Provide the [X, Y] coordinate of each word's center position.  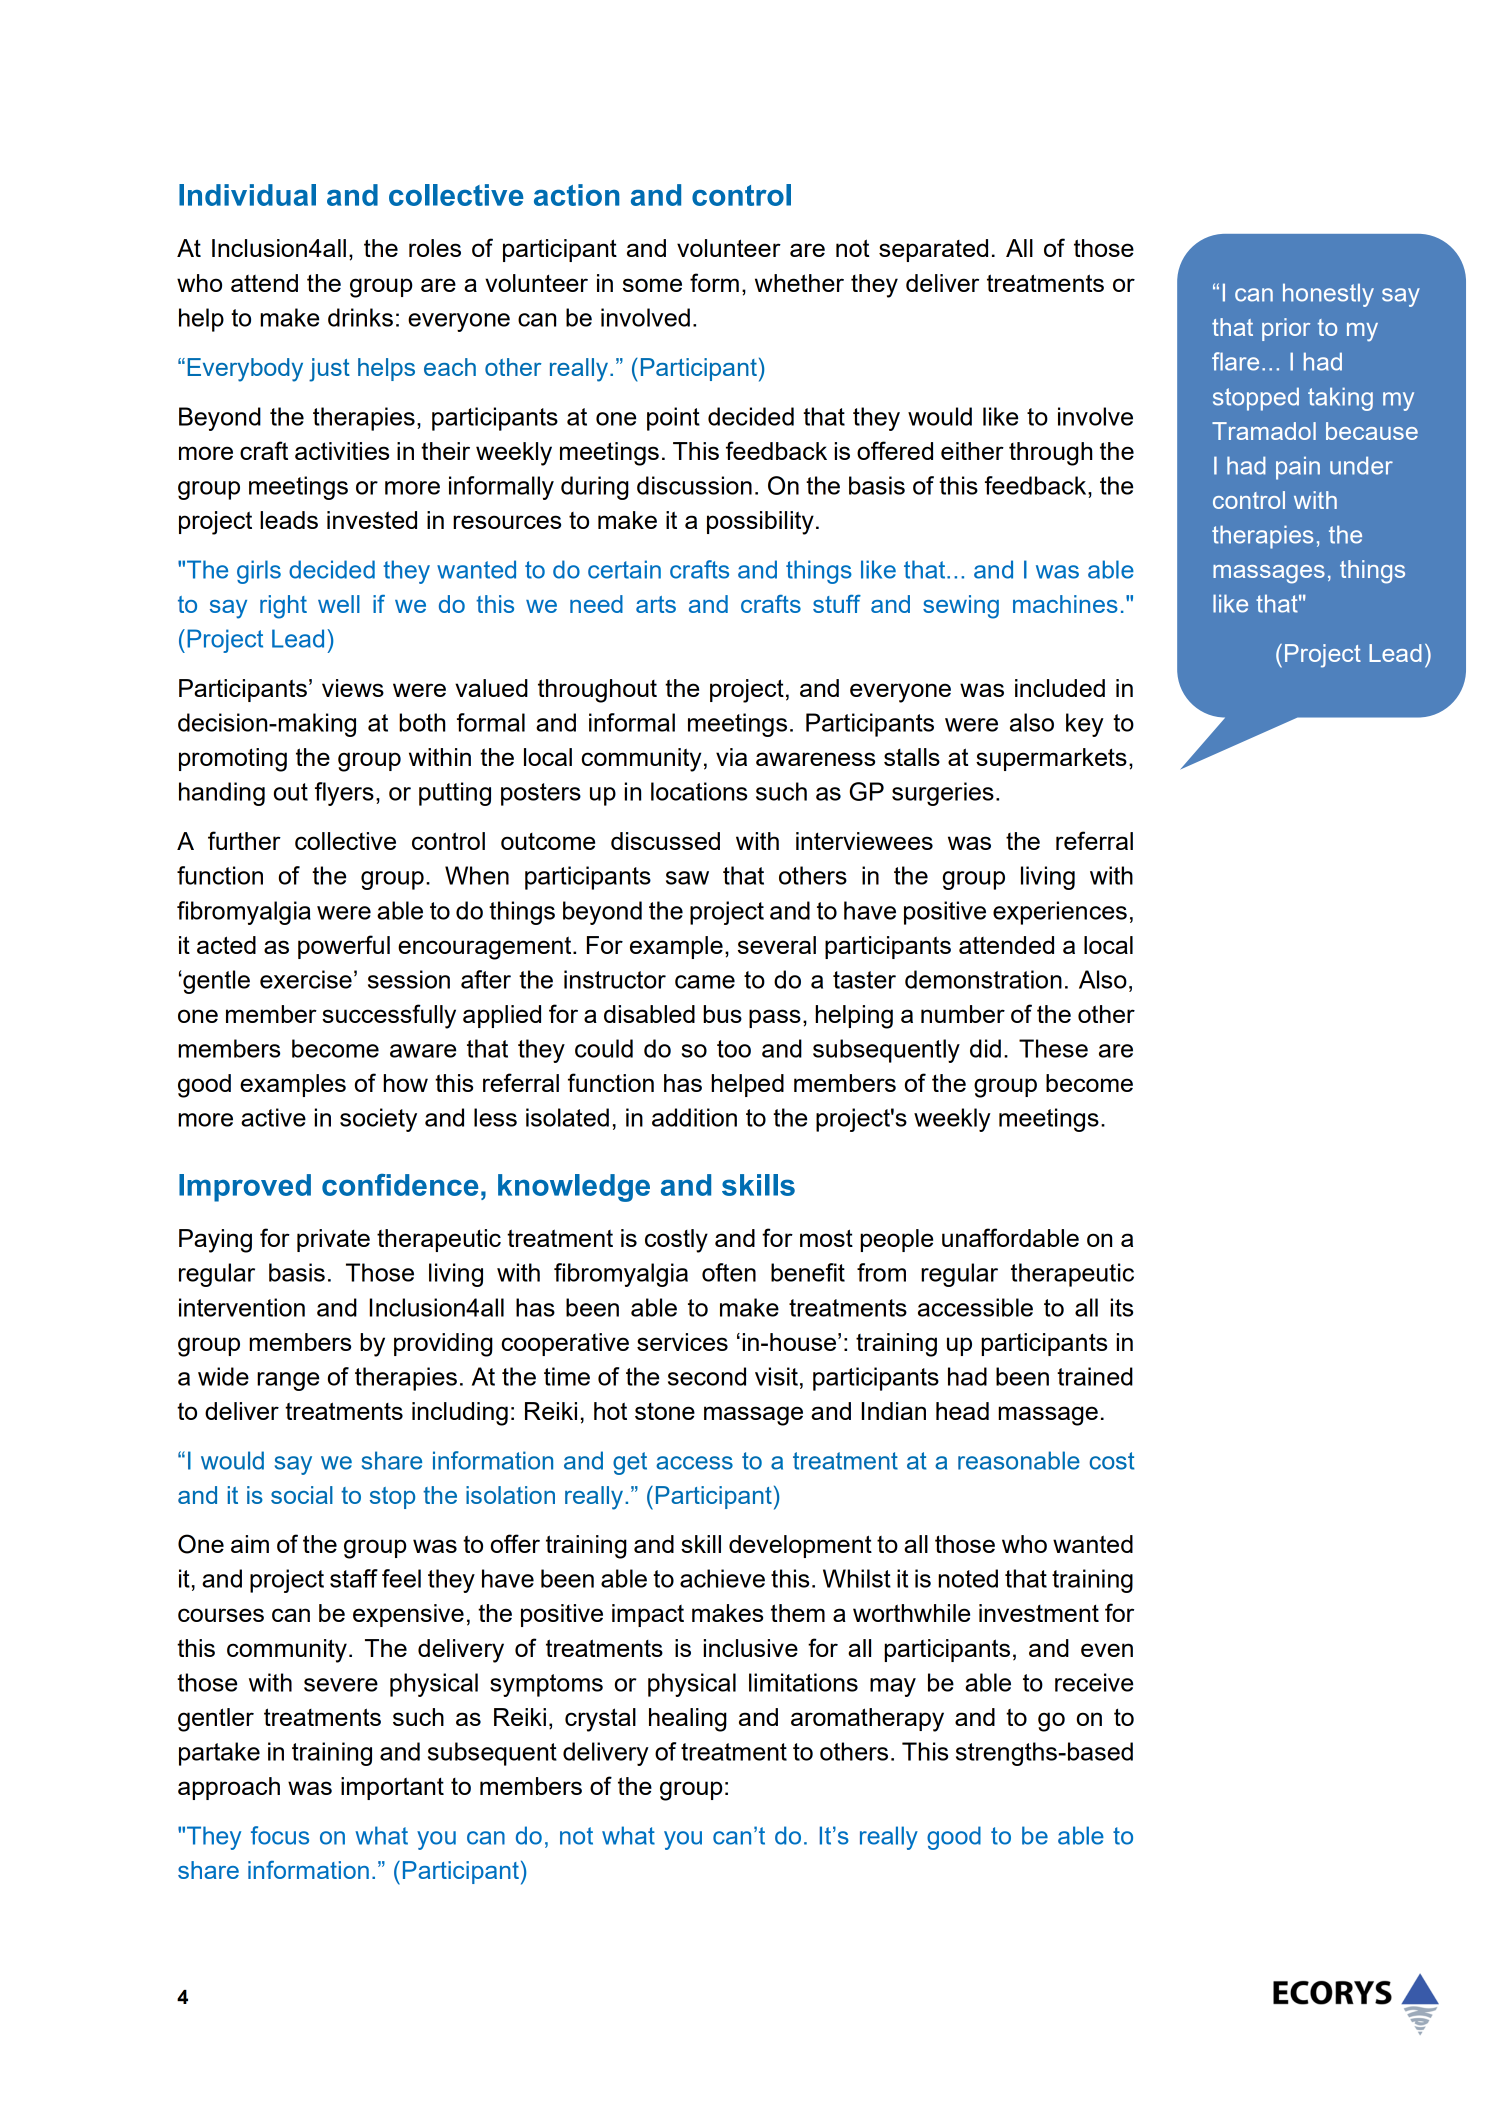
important [392, 1788]
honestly [1328, 295]
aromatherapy [867, 1720]
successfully [389, 1016]
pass [775, 1018]
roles [435, 248]
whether [799, 283]
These [1053, 1048]
